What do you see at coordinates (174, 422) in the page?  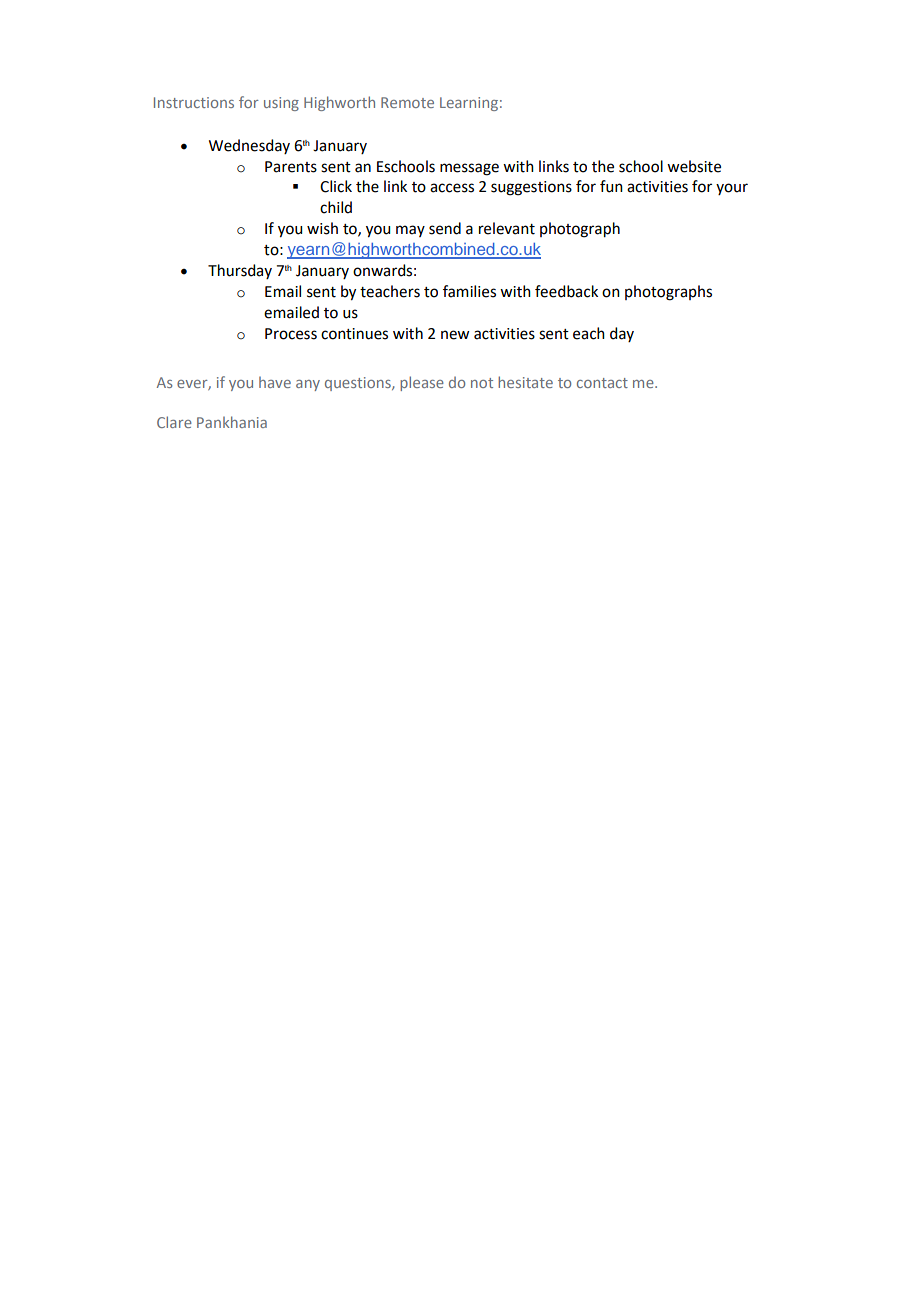 I see `Clare` at bounding box center [174, 422].
